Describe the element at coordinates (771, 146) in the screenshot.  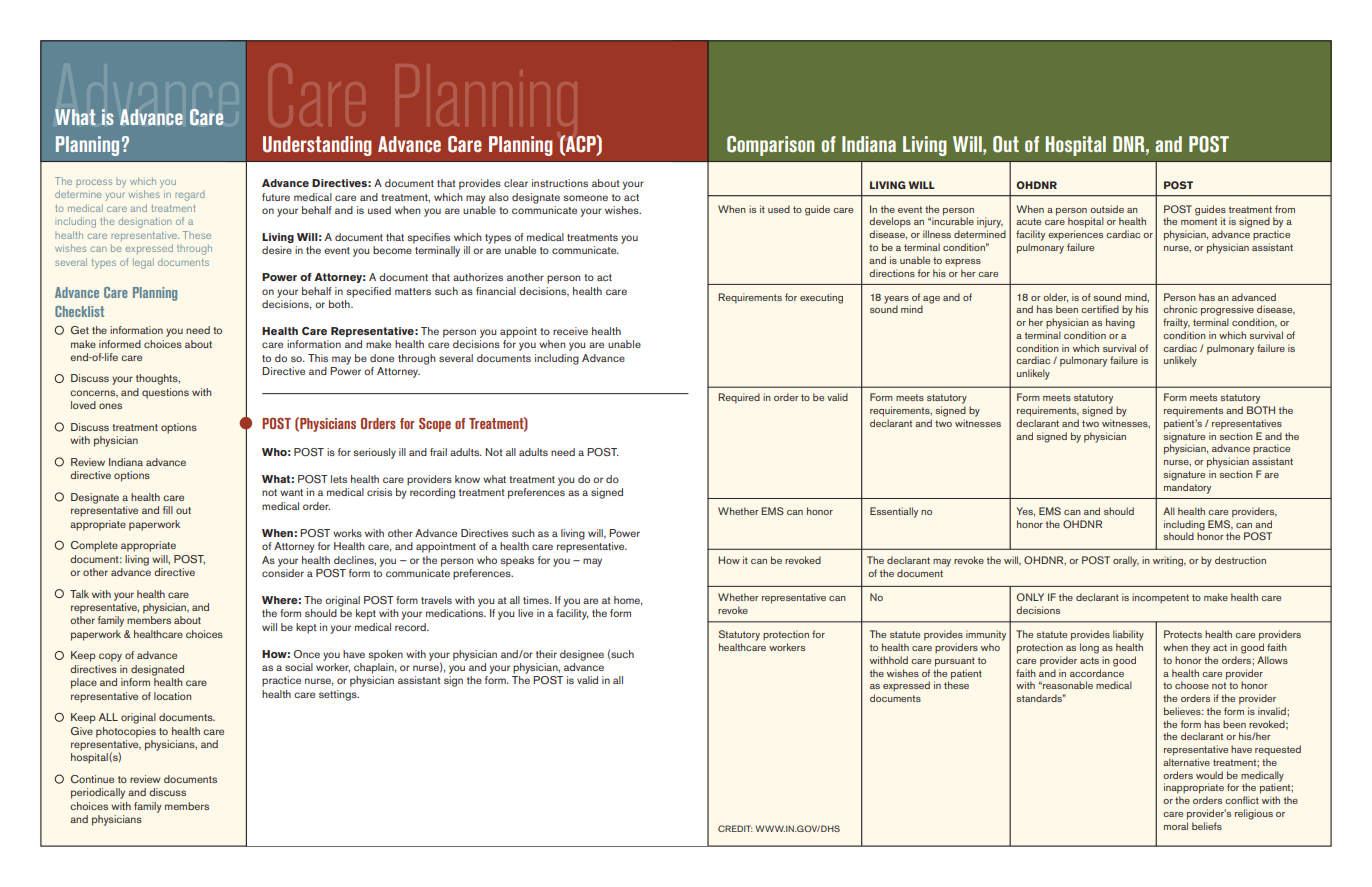
I see `Comparison` at that location.
